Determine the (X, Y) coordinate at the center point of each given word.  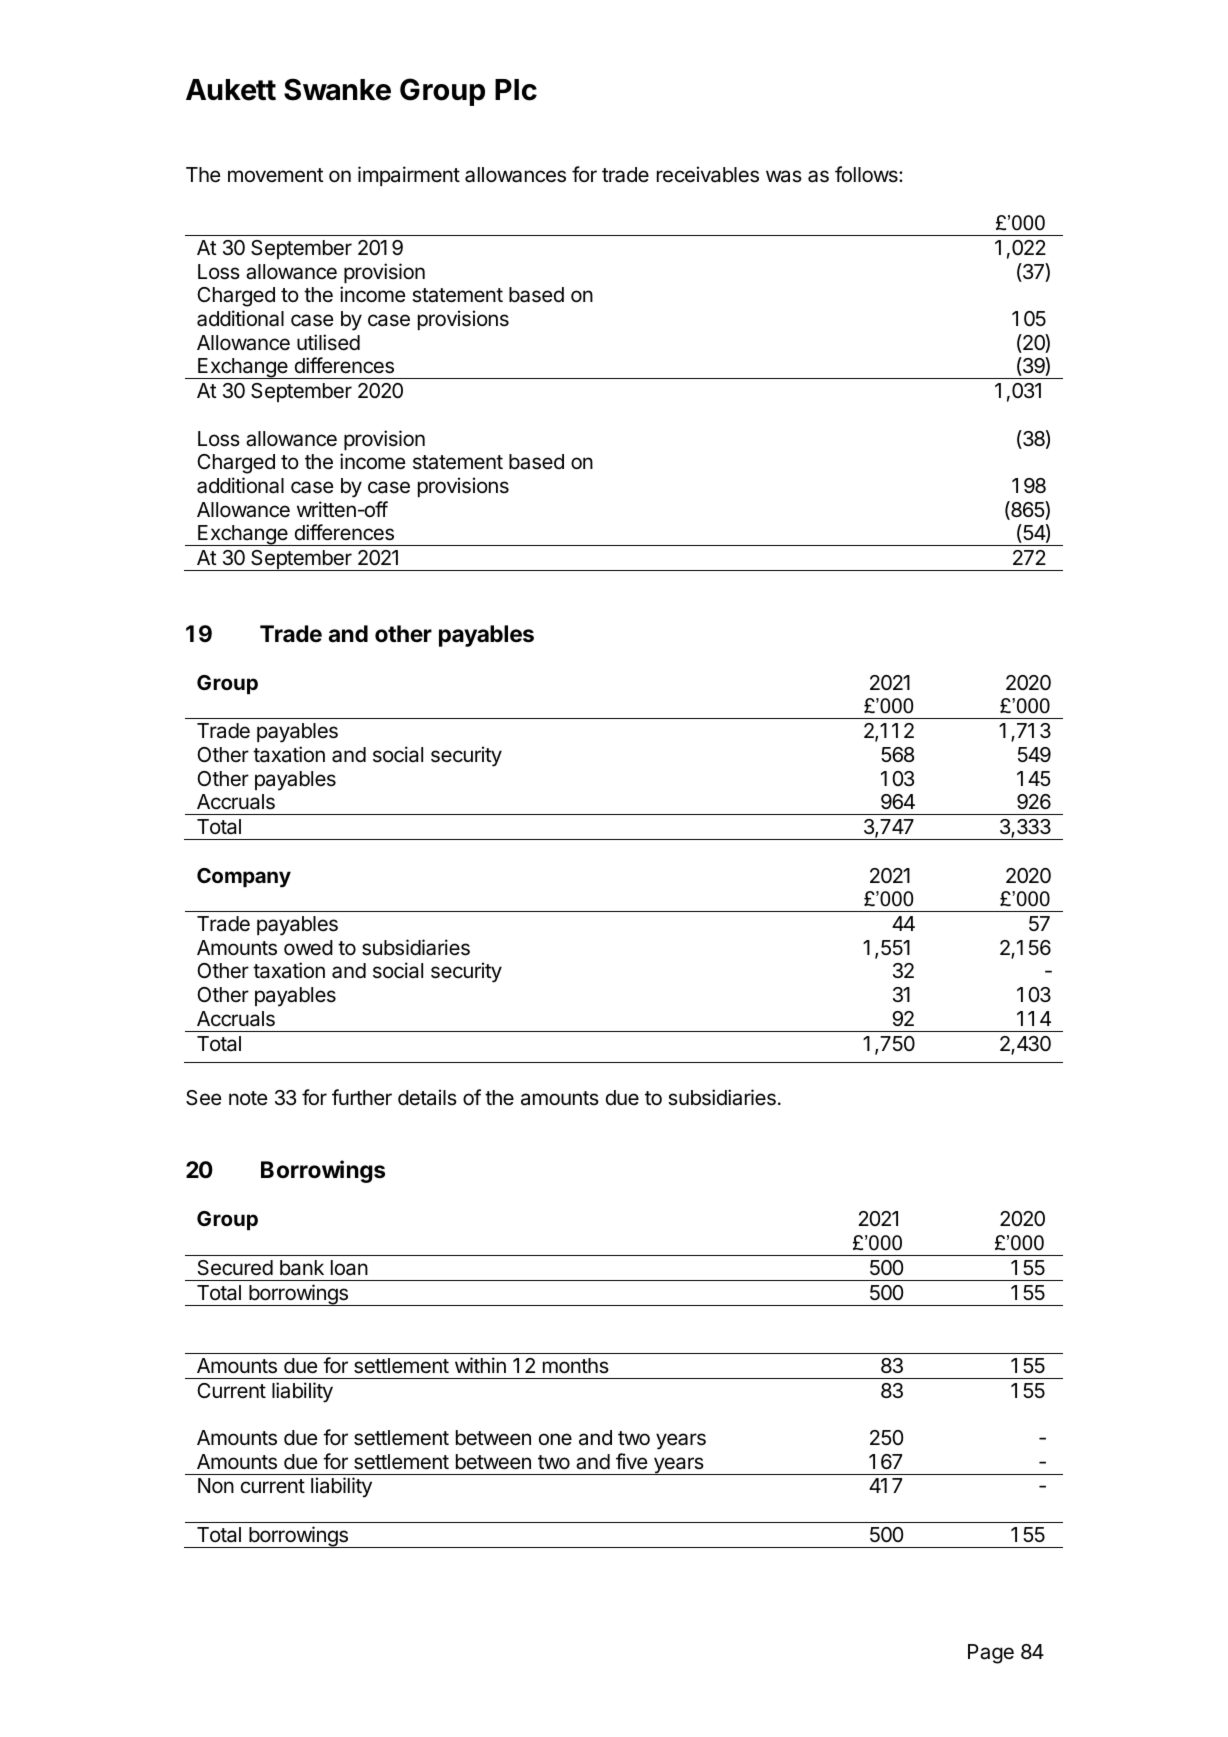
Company (244, 878)
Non (216, 1486)
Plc (516, 90)
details (427, 1097)
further (362, 1097)
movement (276, 175)
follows (867, 174)
